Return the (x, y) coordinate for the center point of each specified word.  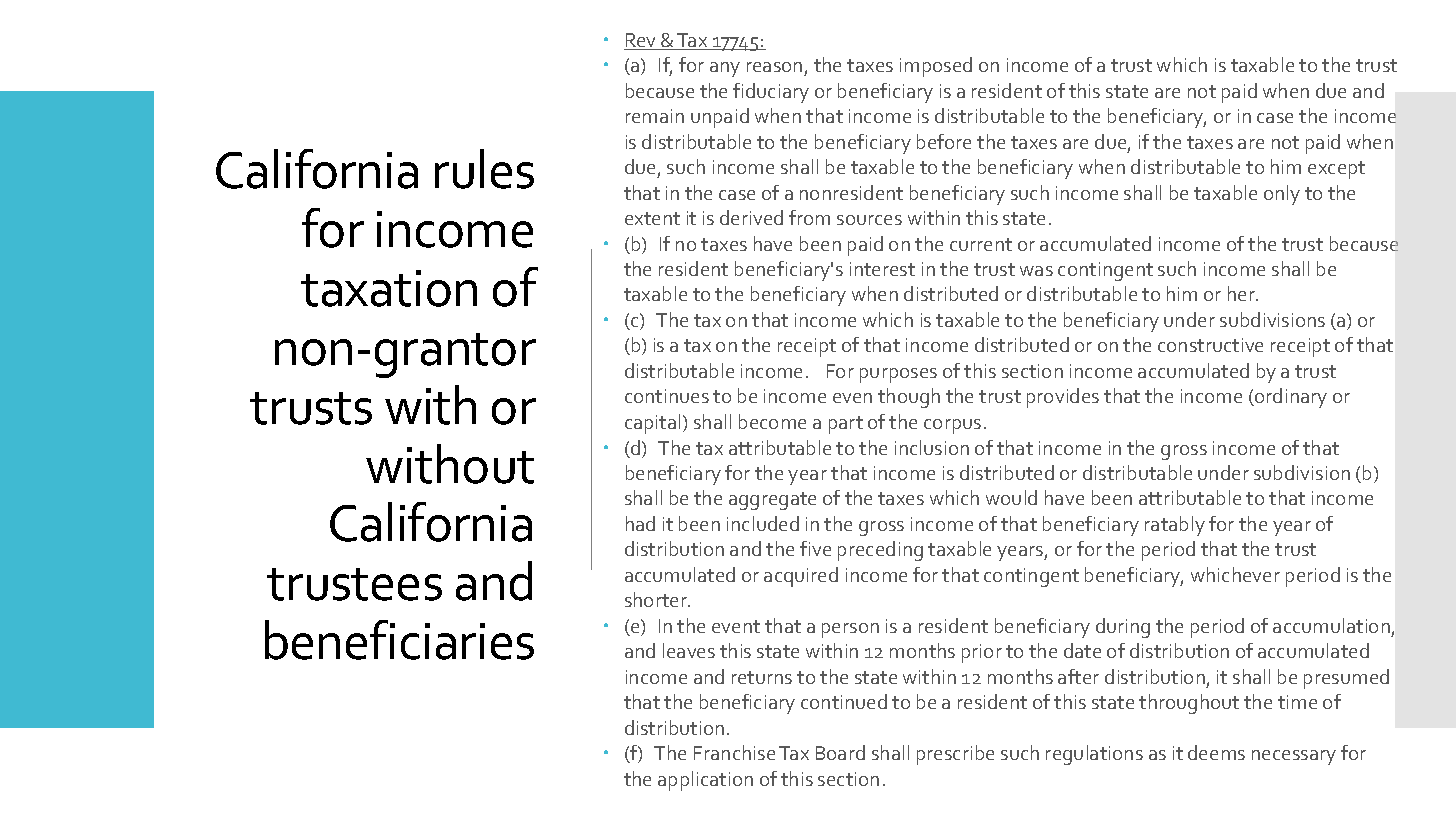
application (705, 781)
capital (652, 424)
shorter (657, 599)
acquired (801, 577)
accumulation (1331, 625)
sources (869, 220)
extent (652, 218)
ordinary (1290, 398)
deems (1216, 752)
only (1282, 195)
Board (840, 752)
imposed (936, 67)
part (846, 425)
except (1336, 170)
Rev (641, 41)
